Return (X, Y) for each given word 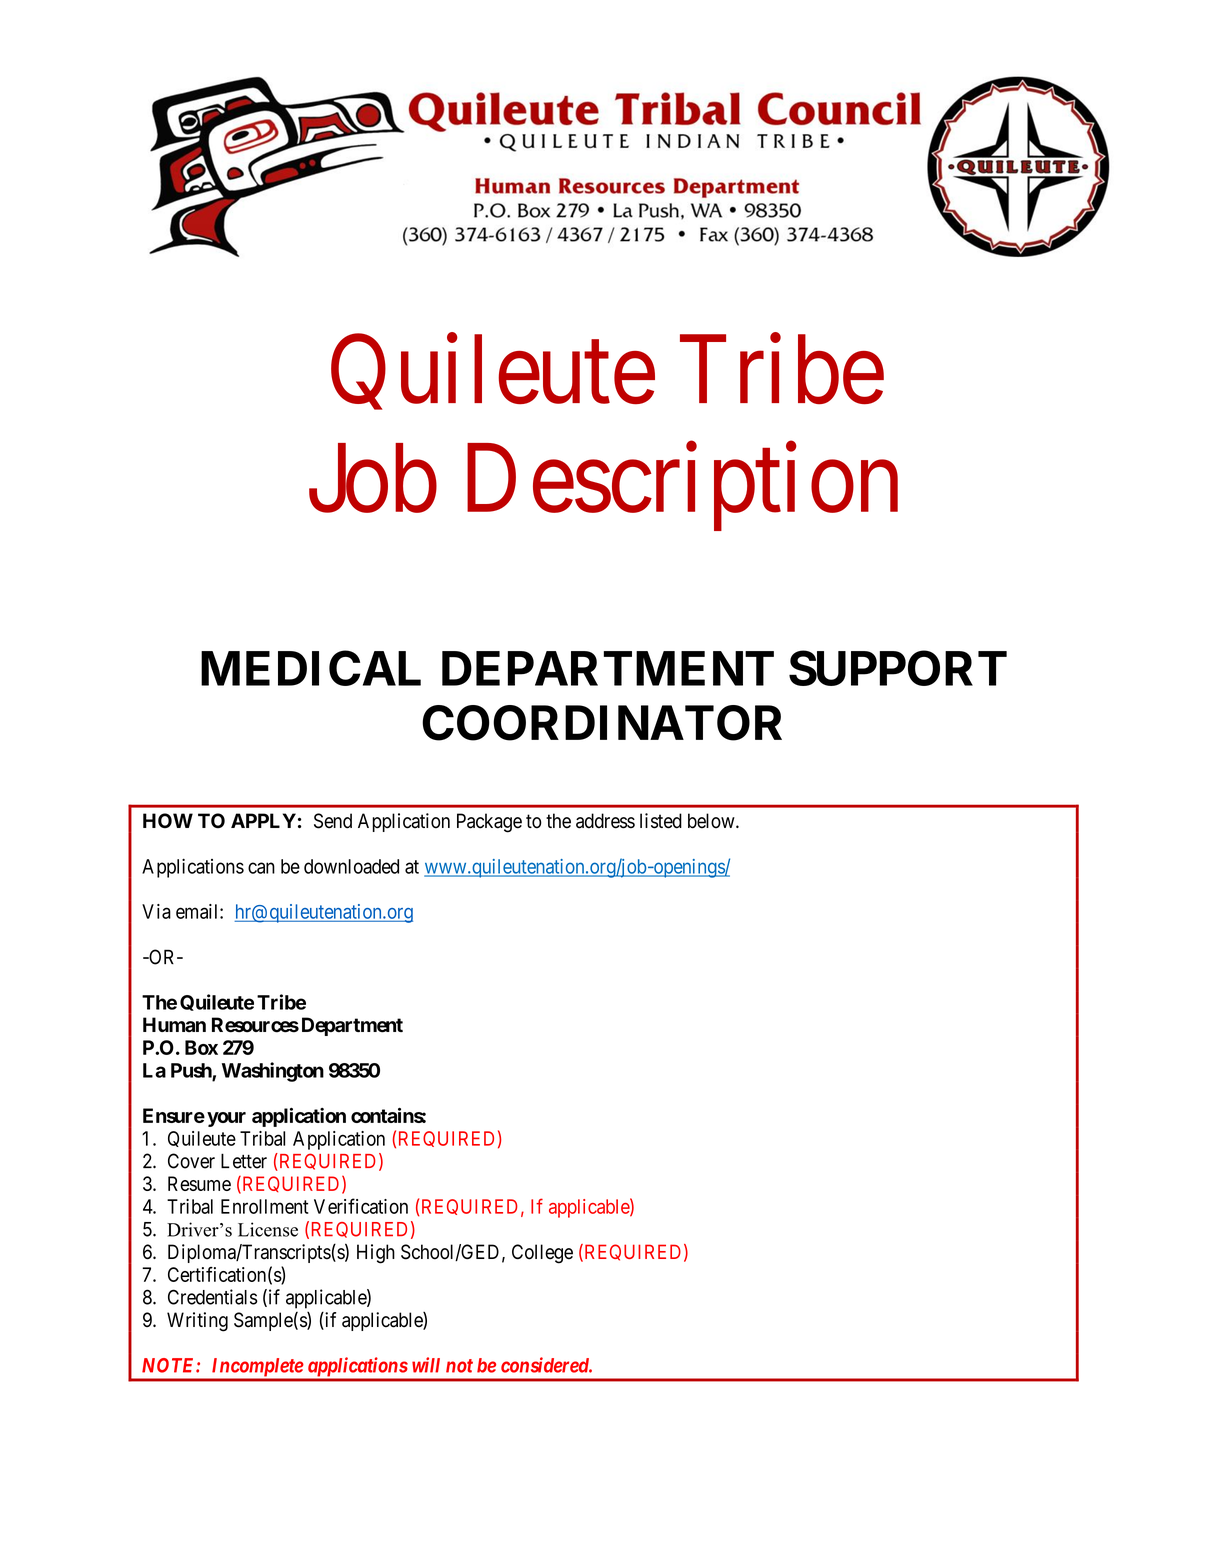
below (712, 821)
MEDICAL (311, 668)
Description (682, 488)
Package (489, 823)
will (426, 1365)
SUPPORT (898, 668)
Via (156, 911)
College (542, 1254)
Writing (197, 1322)
